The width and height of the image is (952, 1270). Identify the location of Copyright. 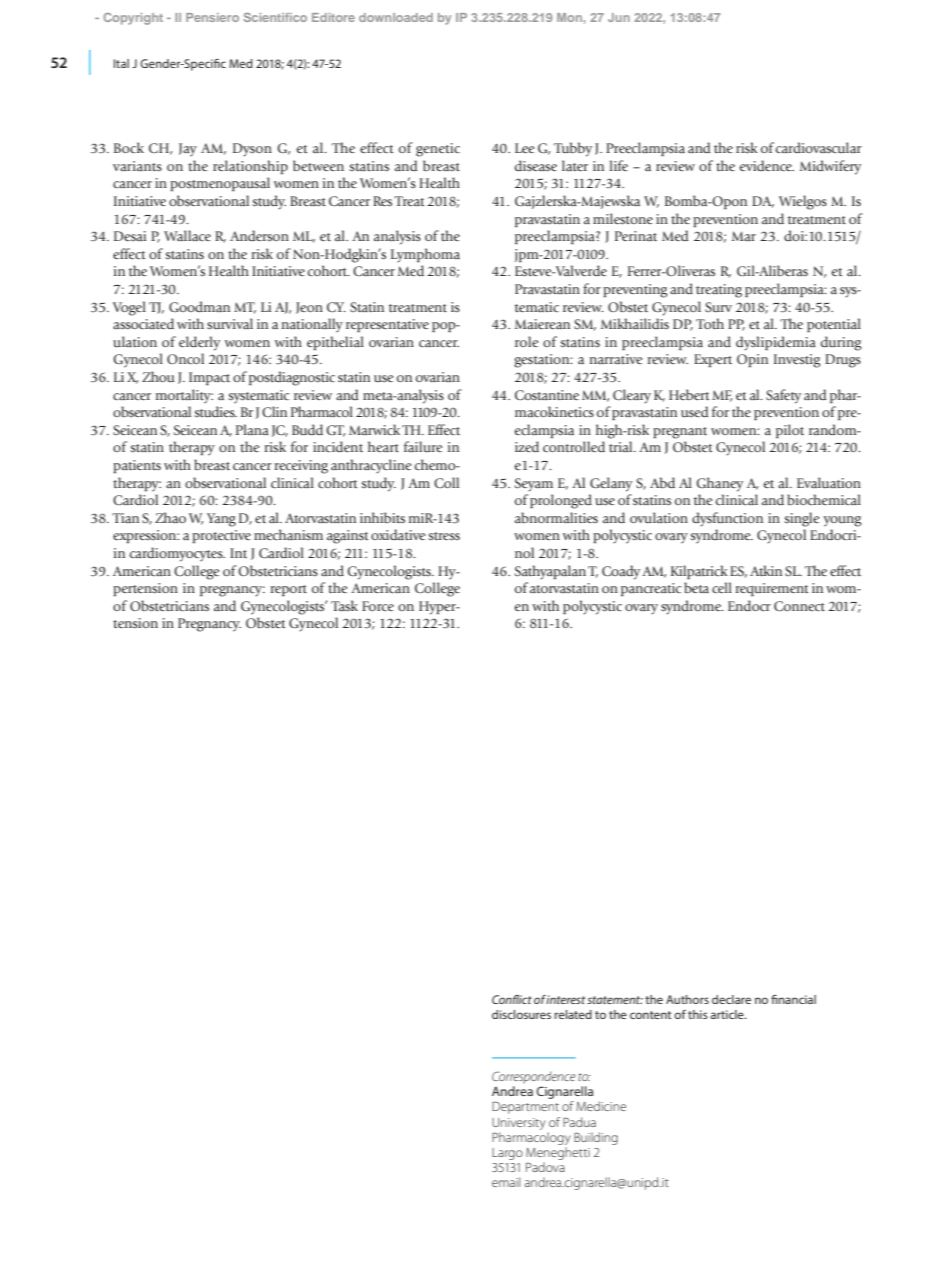
(133, 19).
